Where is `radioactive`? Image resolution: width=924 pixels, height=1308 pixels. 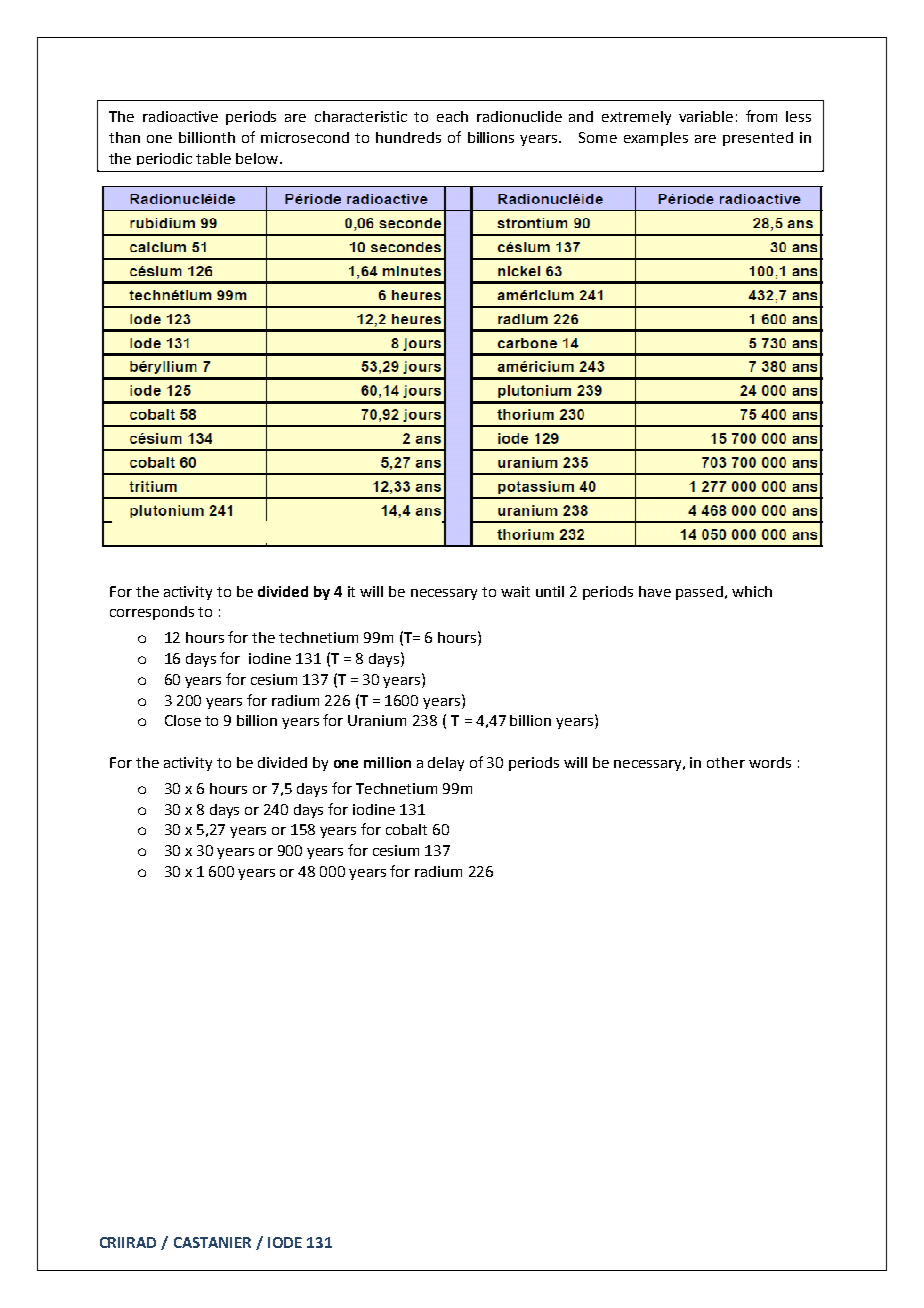 radioactive is located at coordinates (180, 116).
